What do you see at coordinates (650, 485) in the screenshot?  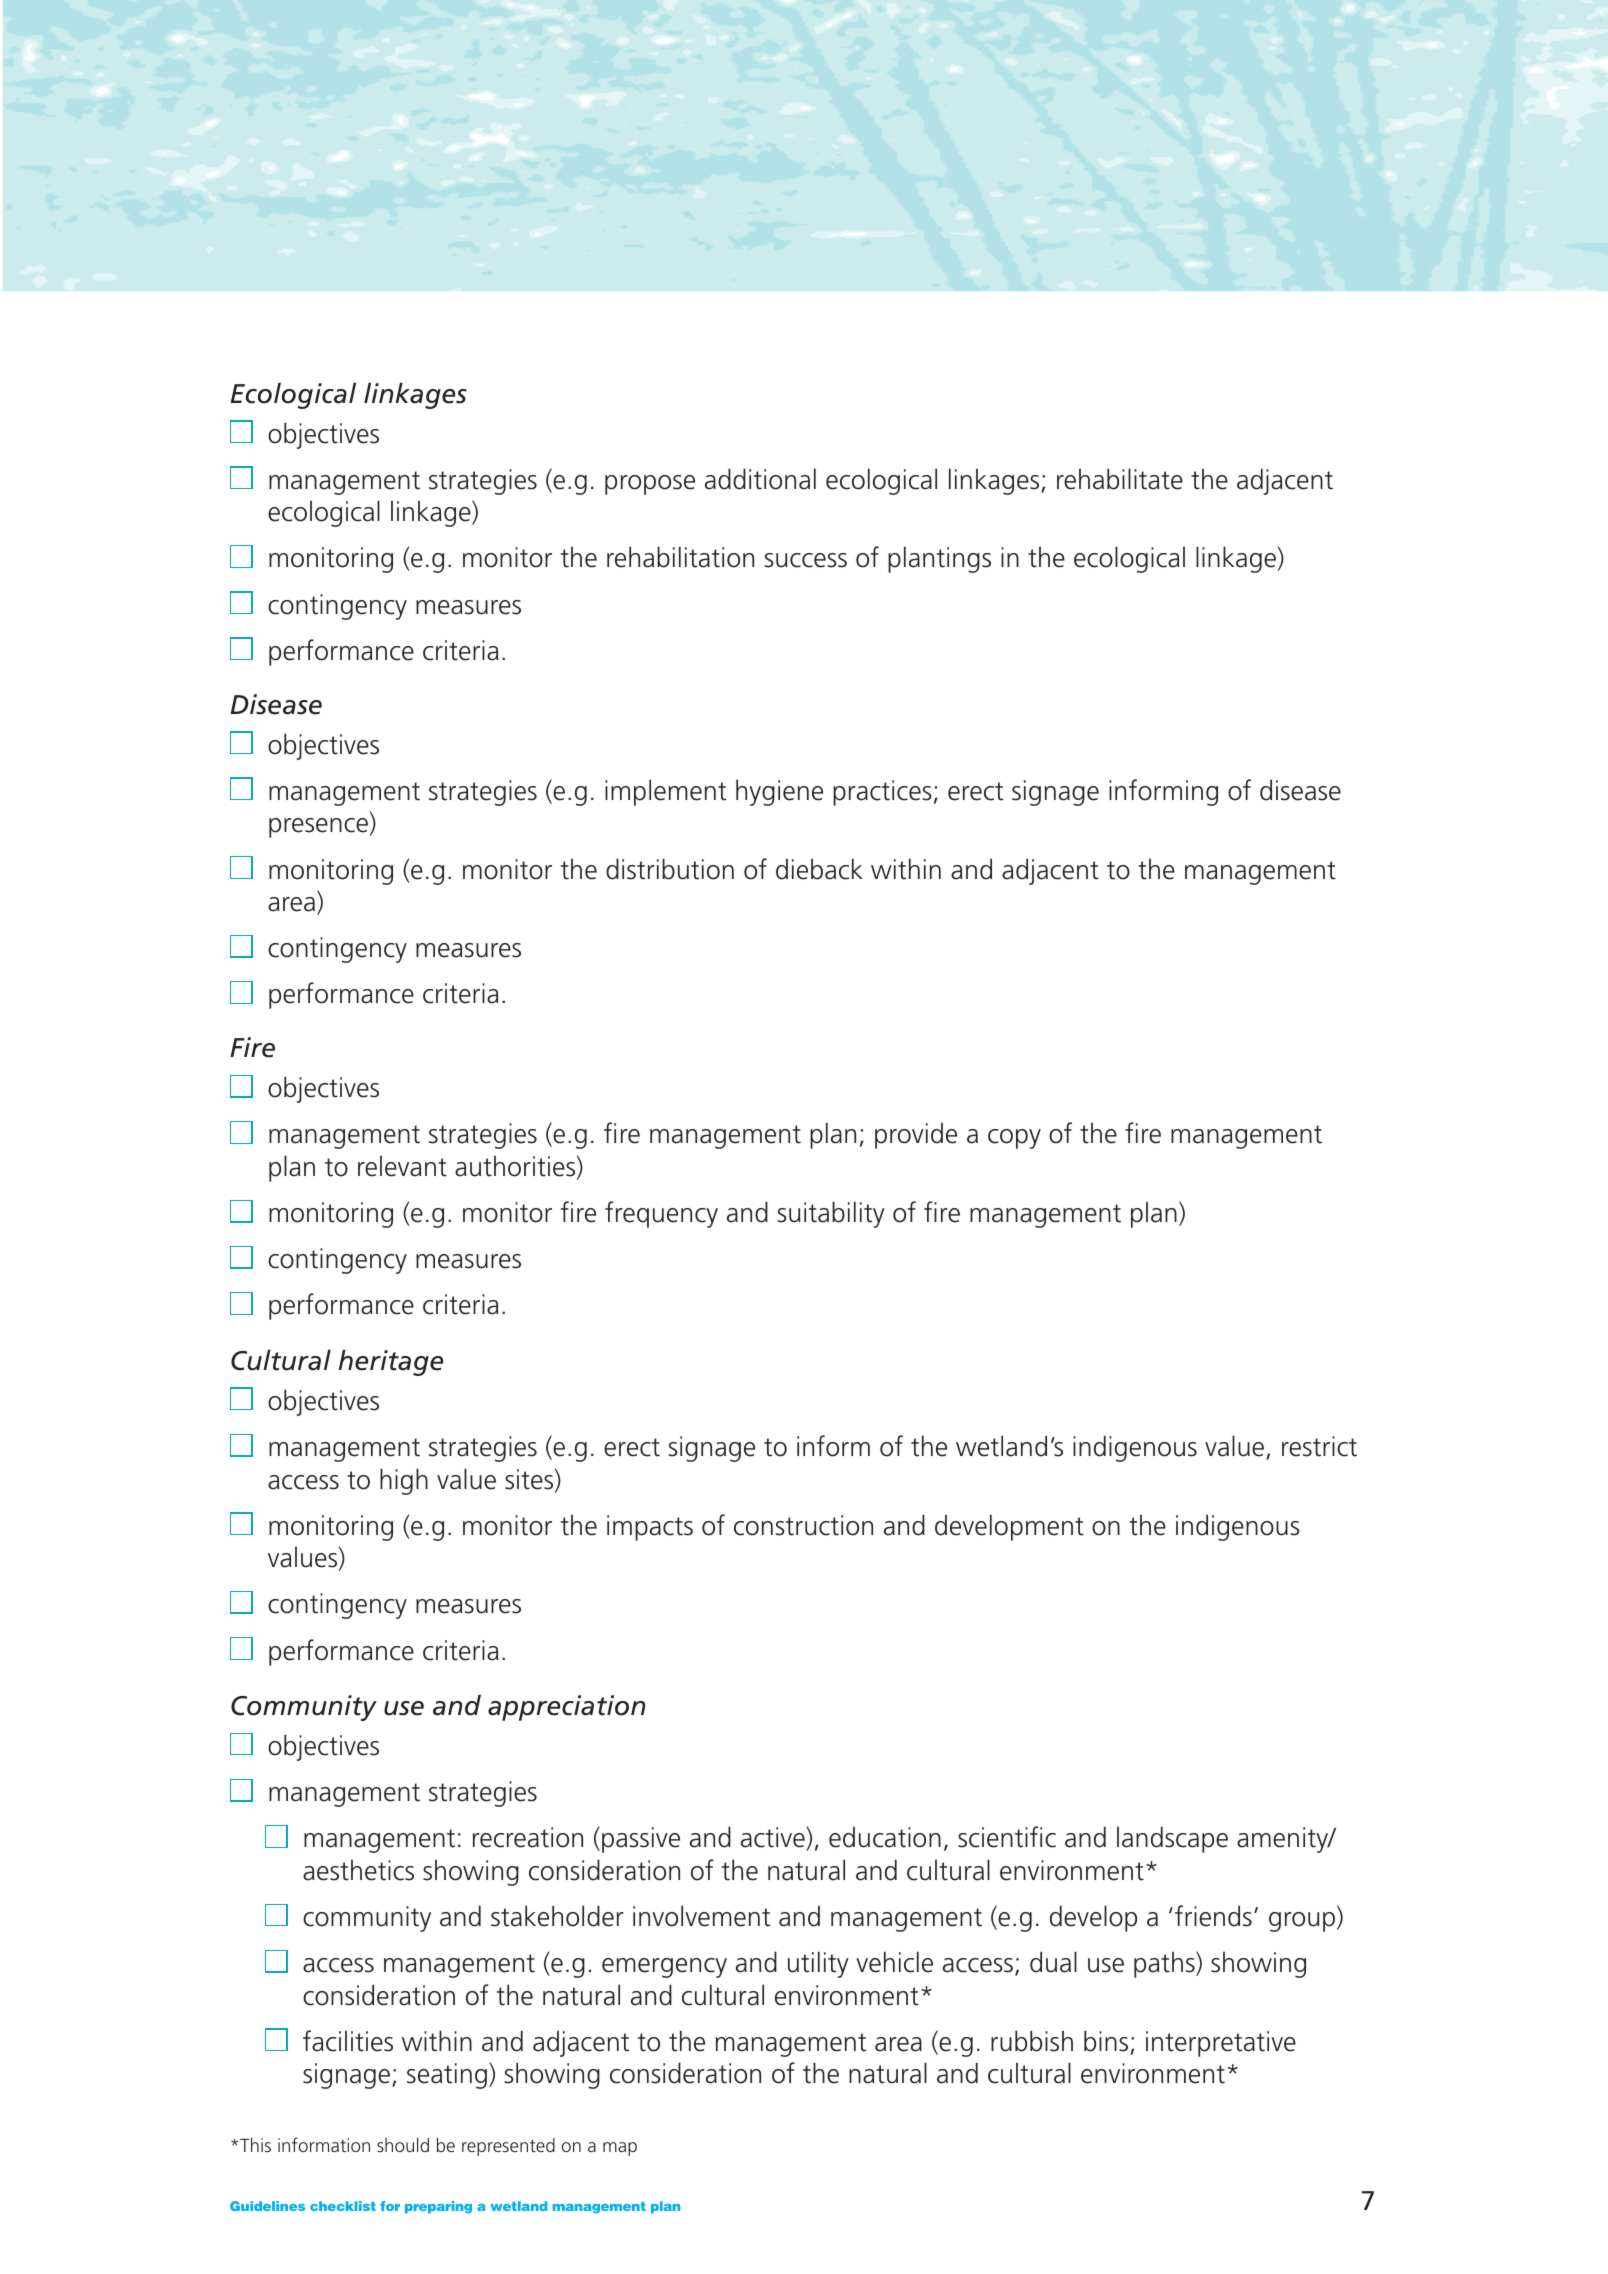 I see `propose` at bounding box center [650, 485].
